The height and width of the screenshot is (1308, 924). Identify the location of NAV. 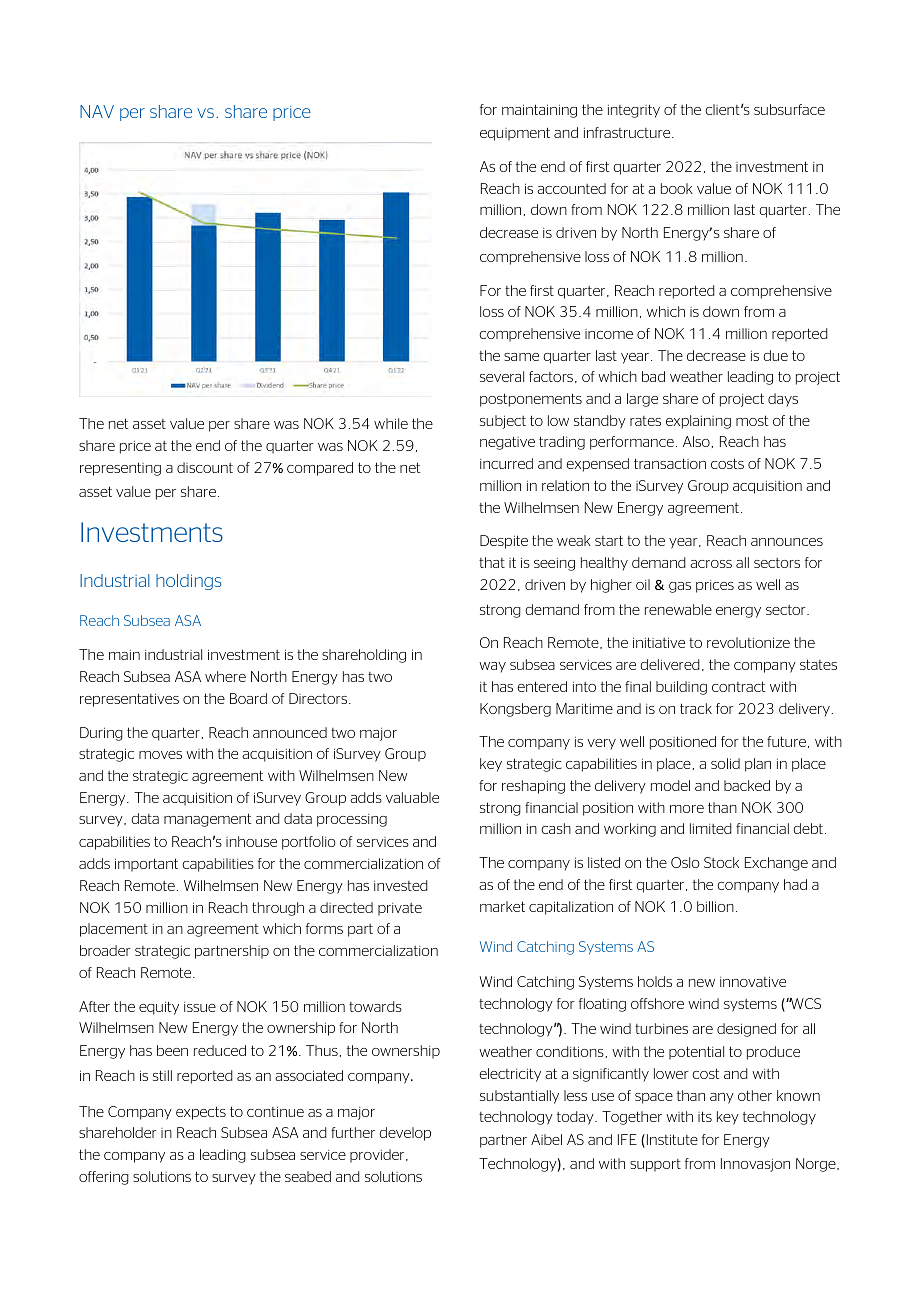
(97, 111).
